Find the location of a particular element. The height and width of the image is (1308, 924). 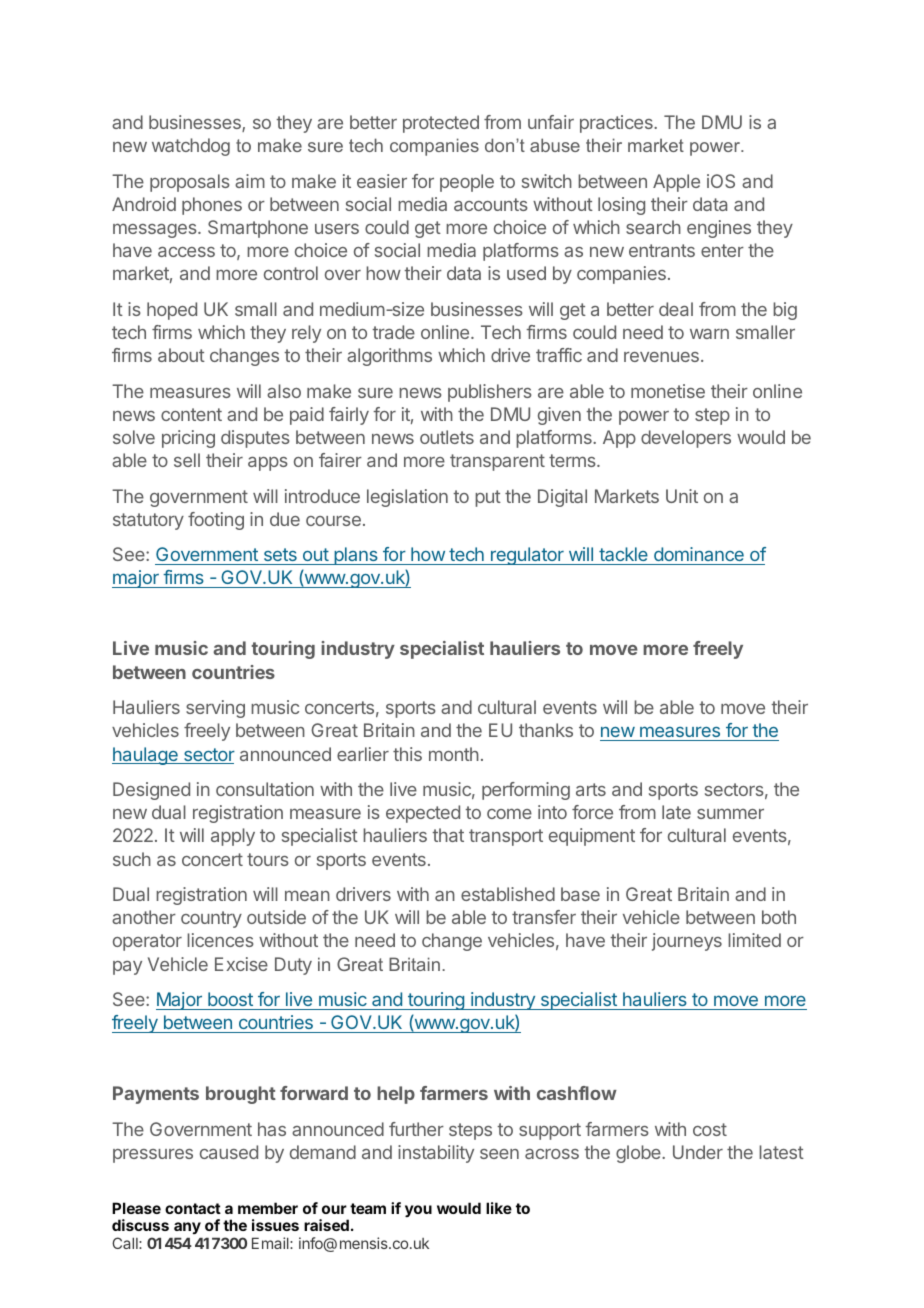

people is located at coordinates (467, 183).
